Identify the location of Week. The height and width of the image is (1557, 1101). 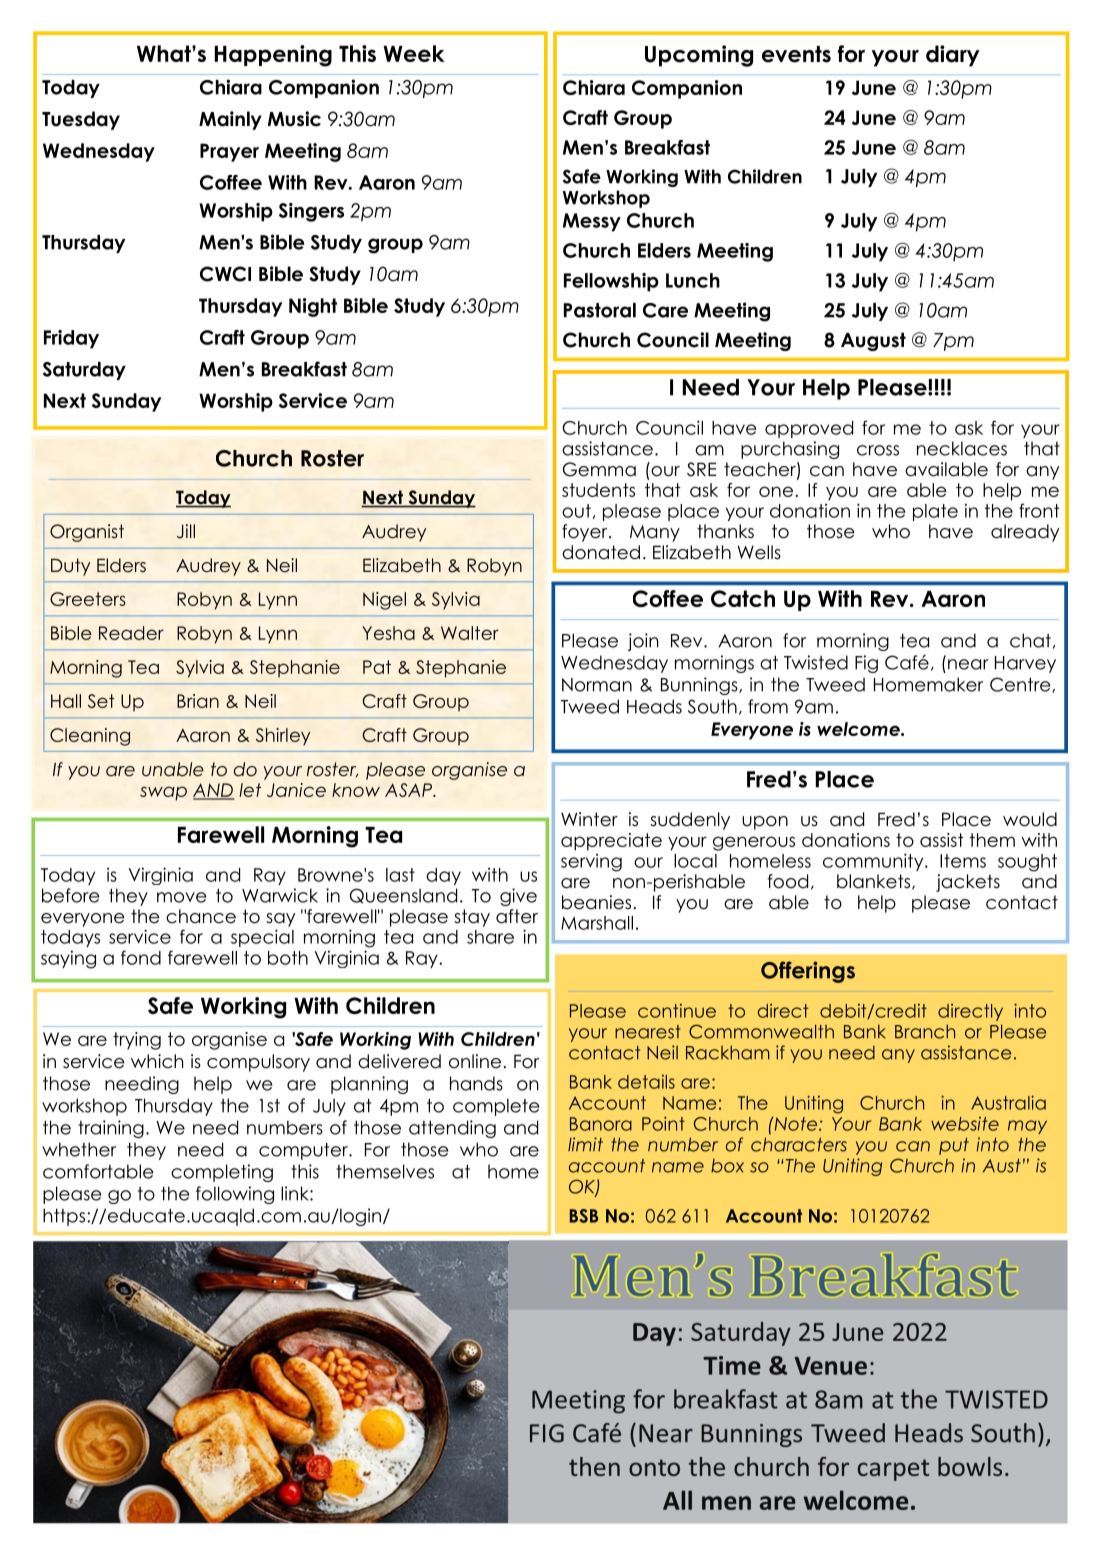
(414, 53).
